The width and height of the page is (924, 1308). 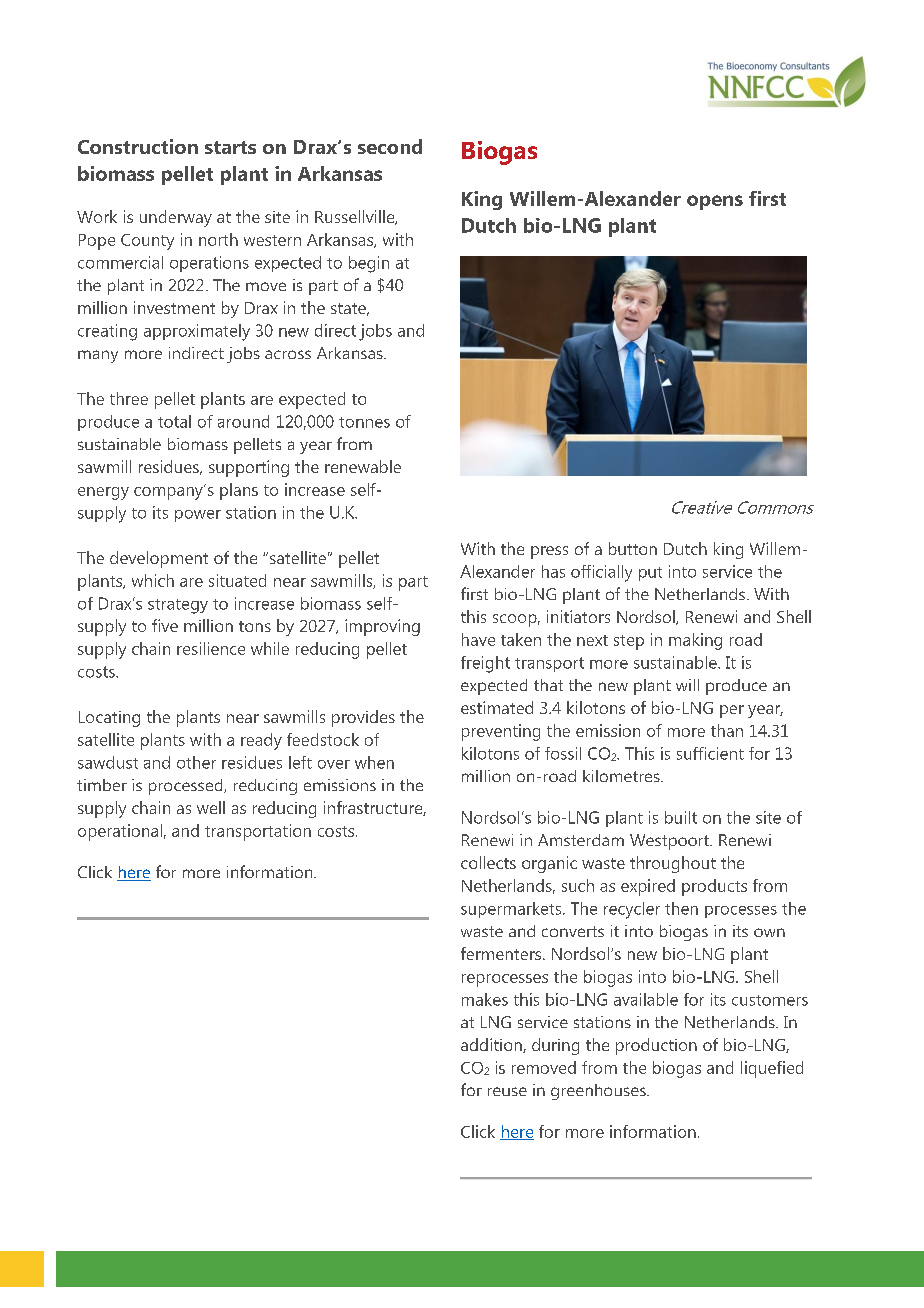 What do you see at coordinates (650, 574) in the page?
I see `put` at bounding box center [650, 574].
